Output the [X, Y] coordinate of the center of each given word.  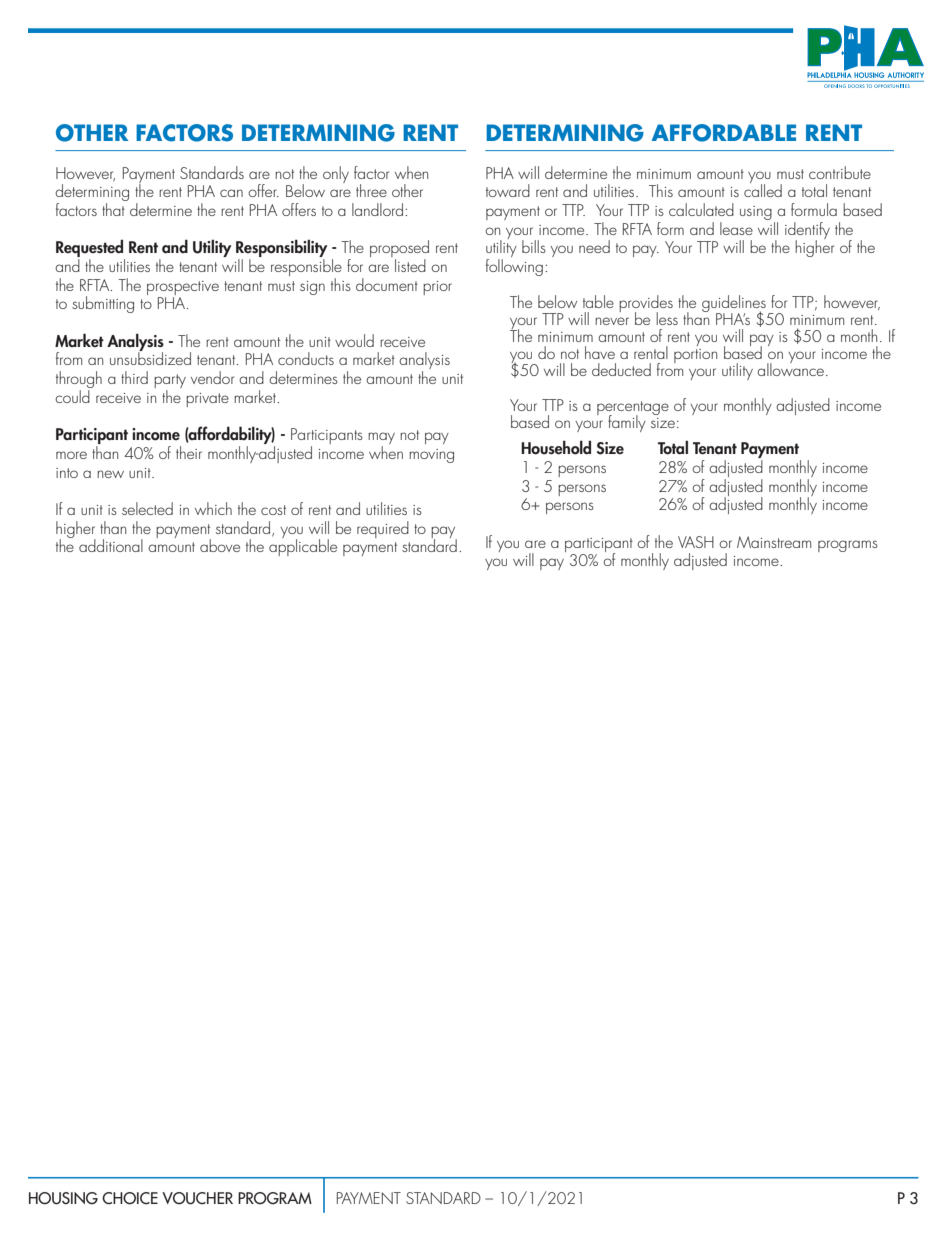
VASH [696, 542]
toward [508, 190]
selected [147, 508]
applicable [303, 546]
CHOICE [130, 1198]
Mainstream [774, 542]
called [763, 189]
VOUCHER [197, 1198]
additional [111, 545]
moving [431, 456]
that [113, 209]
